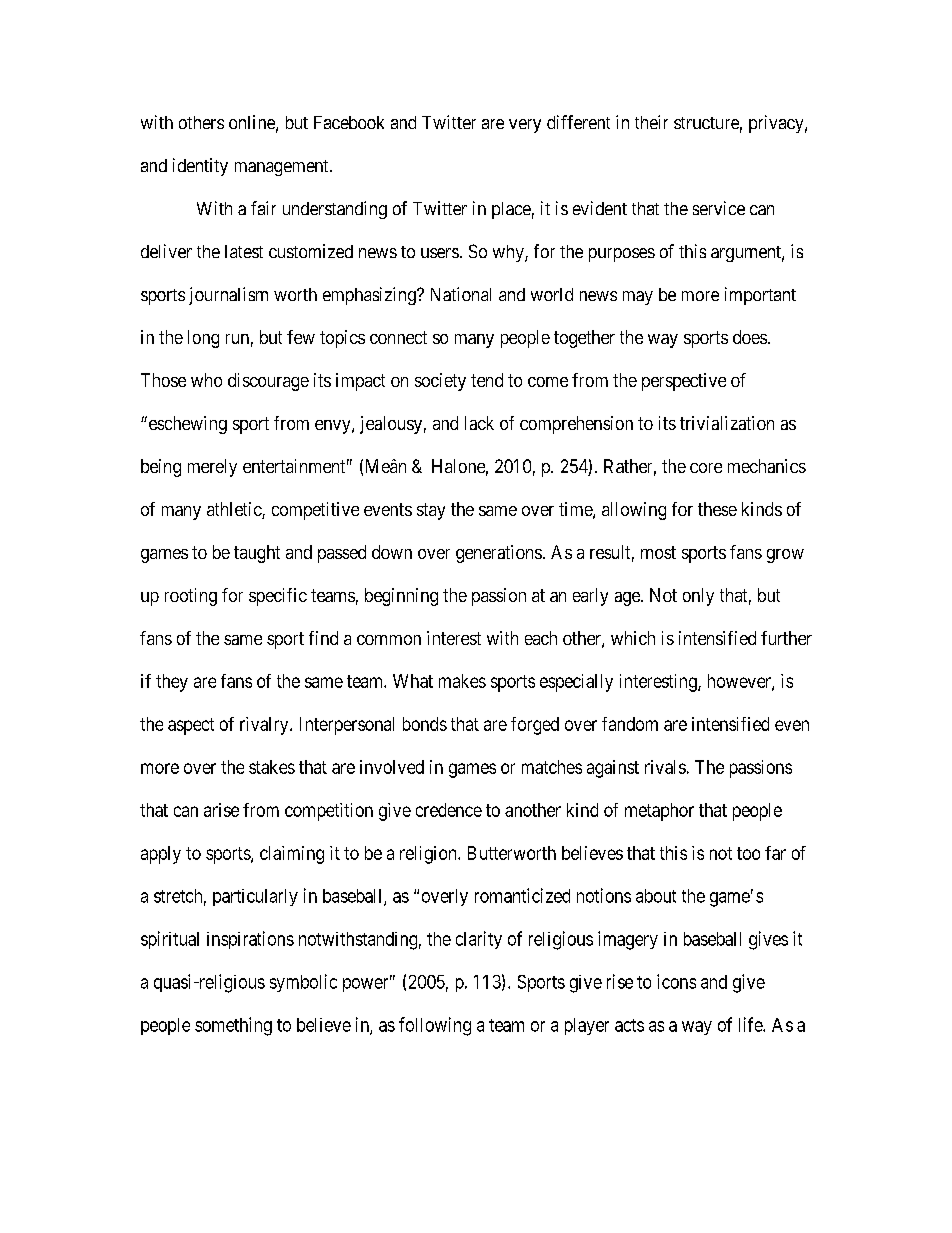  I want to click on generations, so click(499, 554).
